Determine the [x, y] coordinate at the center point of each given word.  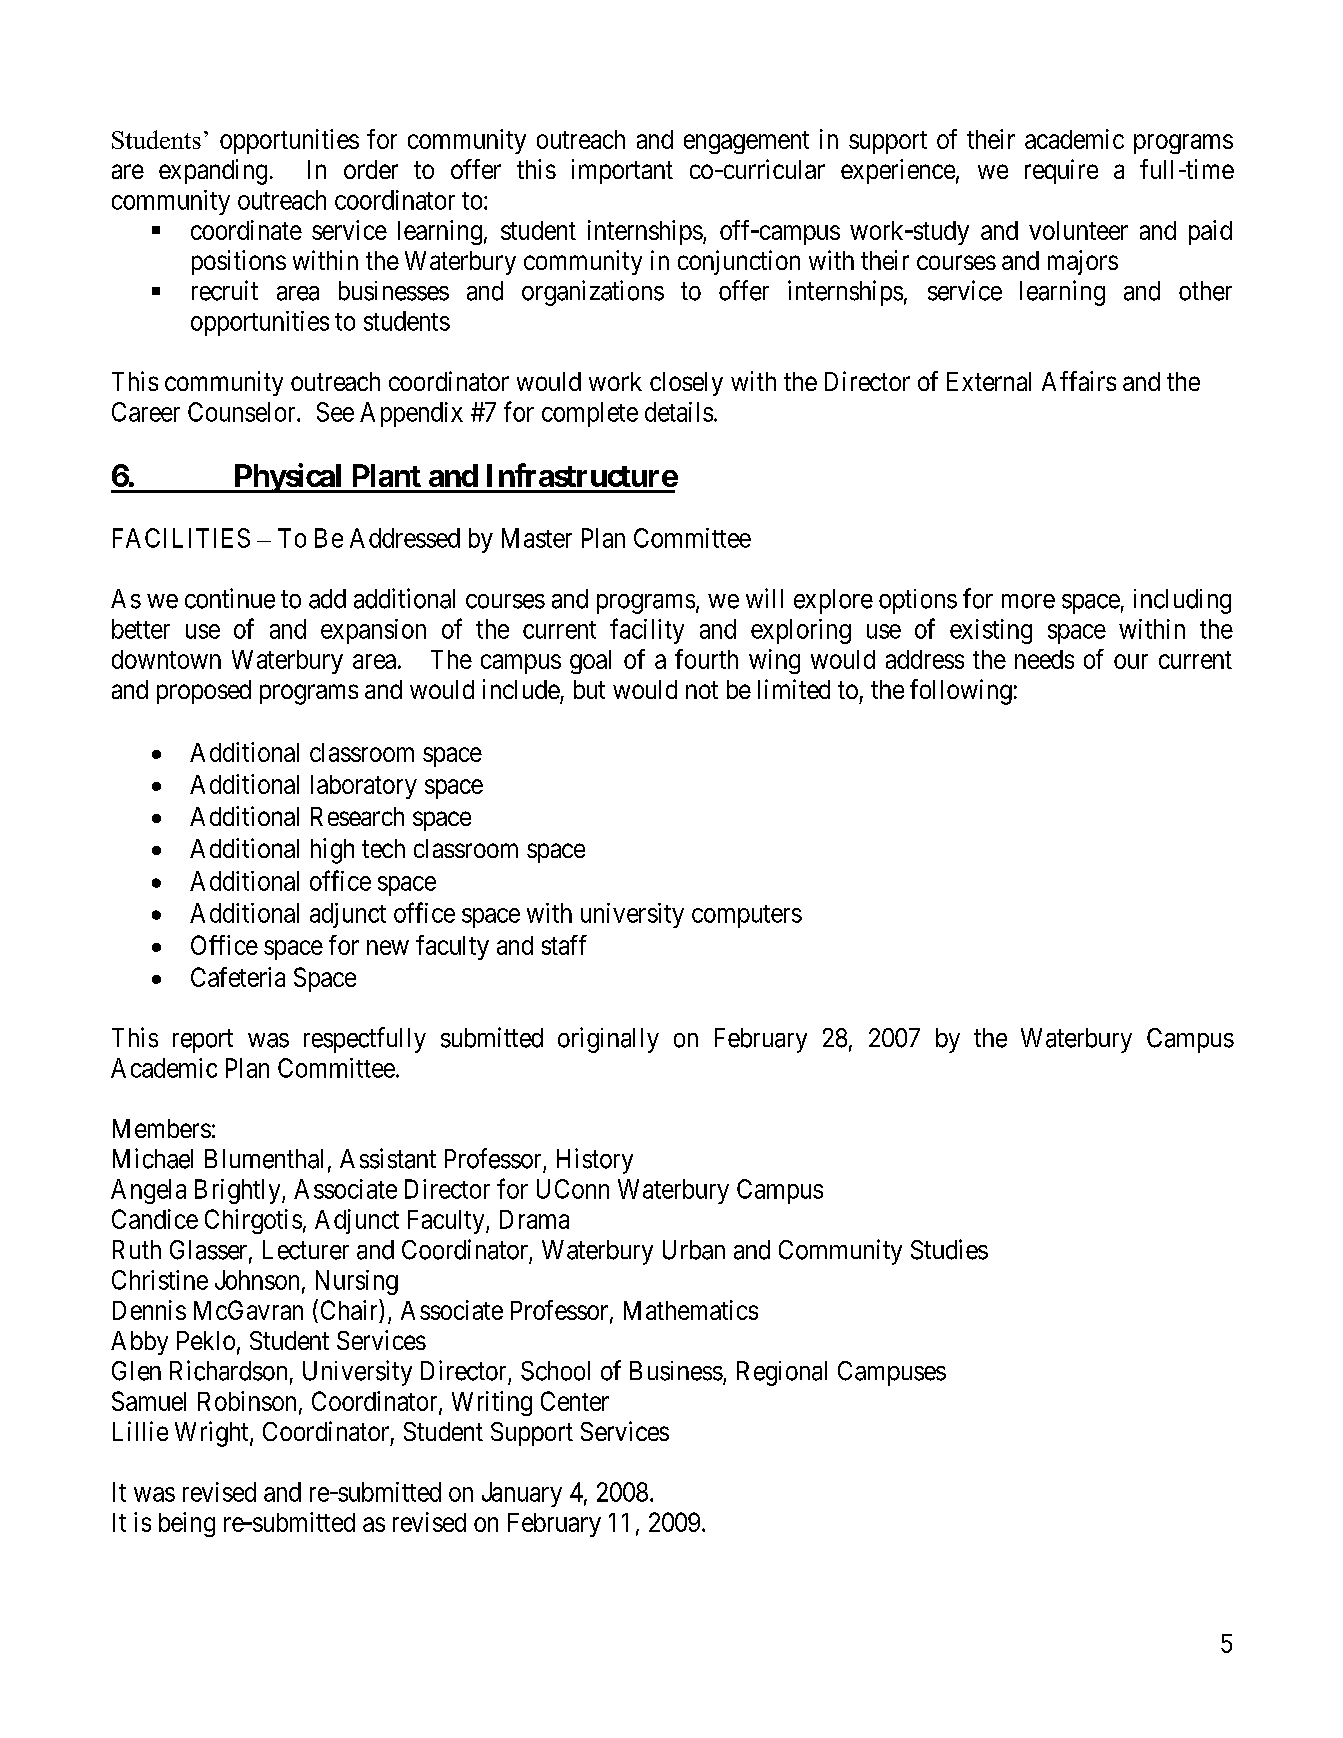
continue [230, 598]
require [1061, 171]
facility [647, 631]
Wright [213, 1434]
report [203, 1041]
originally [608, 1040]
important [622, 171]
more [1028, 601]
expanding [213, 172]
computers [747, 916]
